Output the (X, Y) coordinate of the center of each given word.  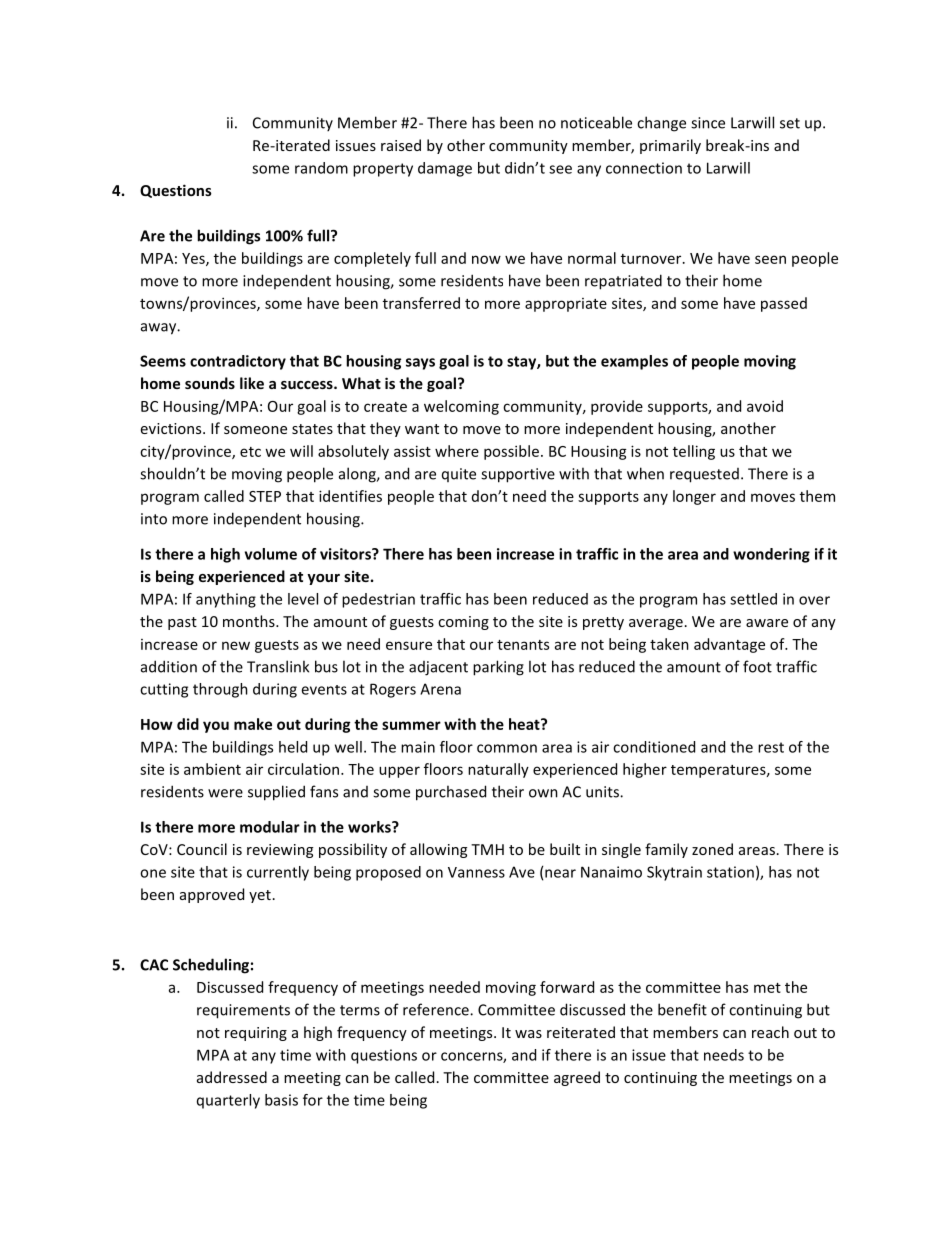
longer (694, 497)
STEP (265, 496)
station (730, 872)
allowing (438, 850)
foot (757, 666)
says (420, 364)
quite (459, 475)
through (220, 690)
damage (445, 169)
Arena (440, 689)
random (321, 168)
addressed (232, 1077)
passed (784, 304)
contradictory (238, 362)
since (708, 123)
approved (212, 895)
